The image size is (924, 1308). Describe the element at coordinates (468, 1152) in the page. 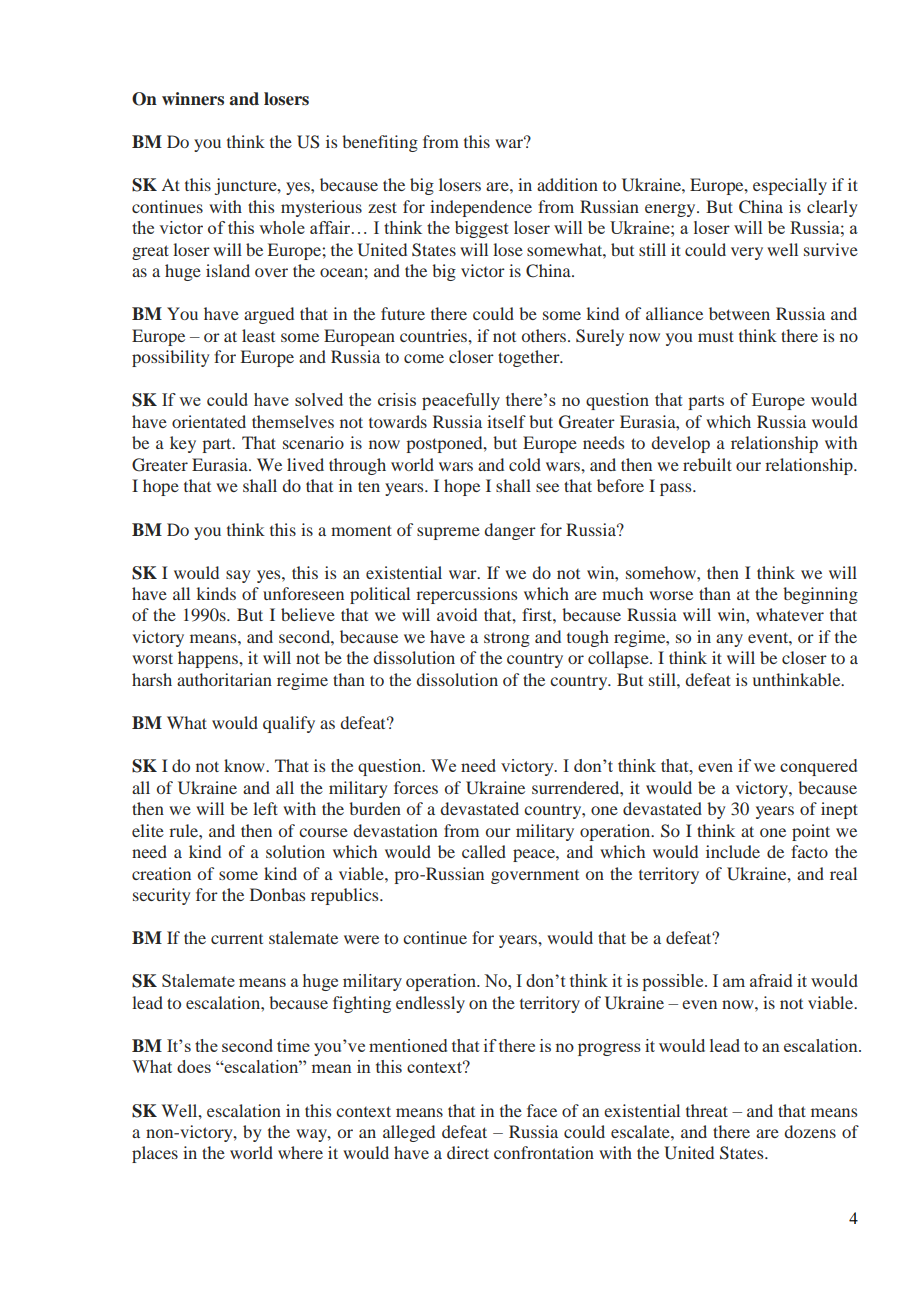

I see `direct` at that location.
